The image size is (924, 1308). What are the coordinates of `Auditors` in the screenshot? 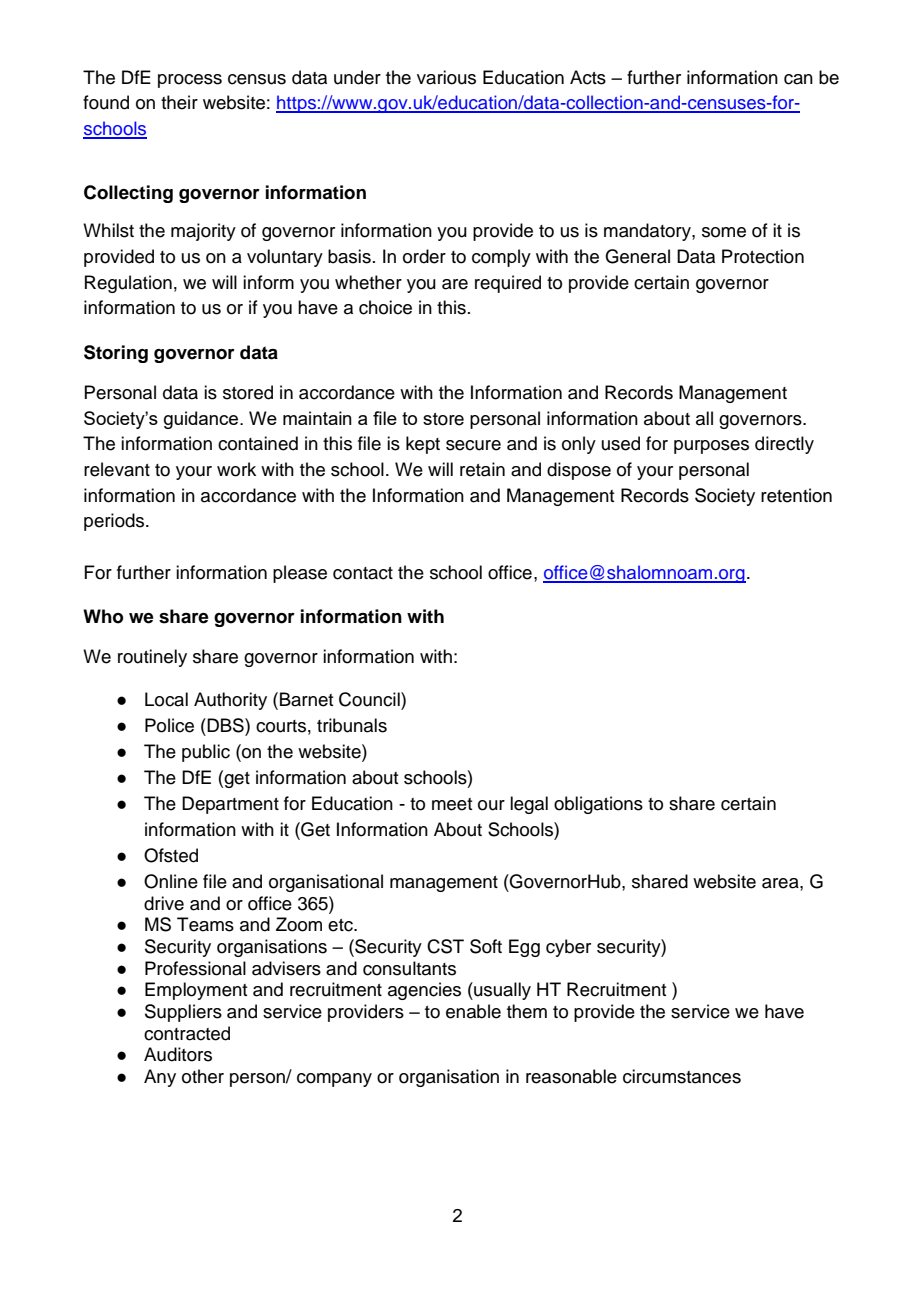 It's located at (178, 1054).
